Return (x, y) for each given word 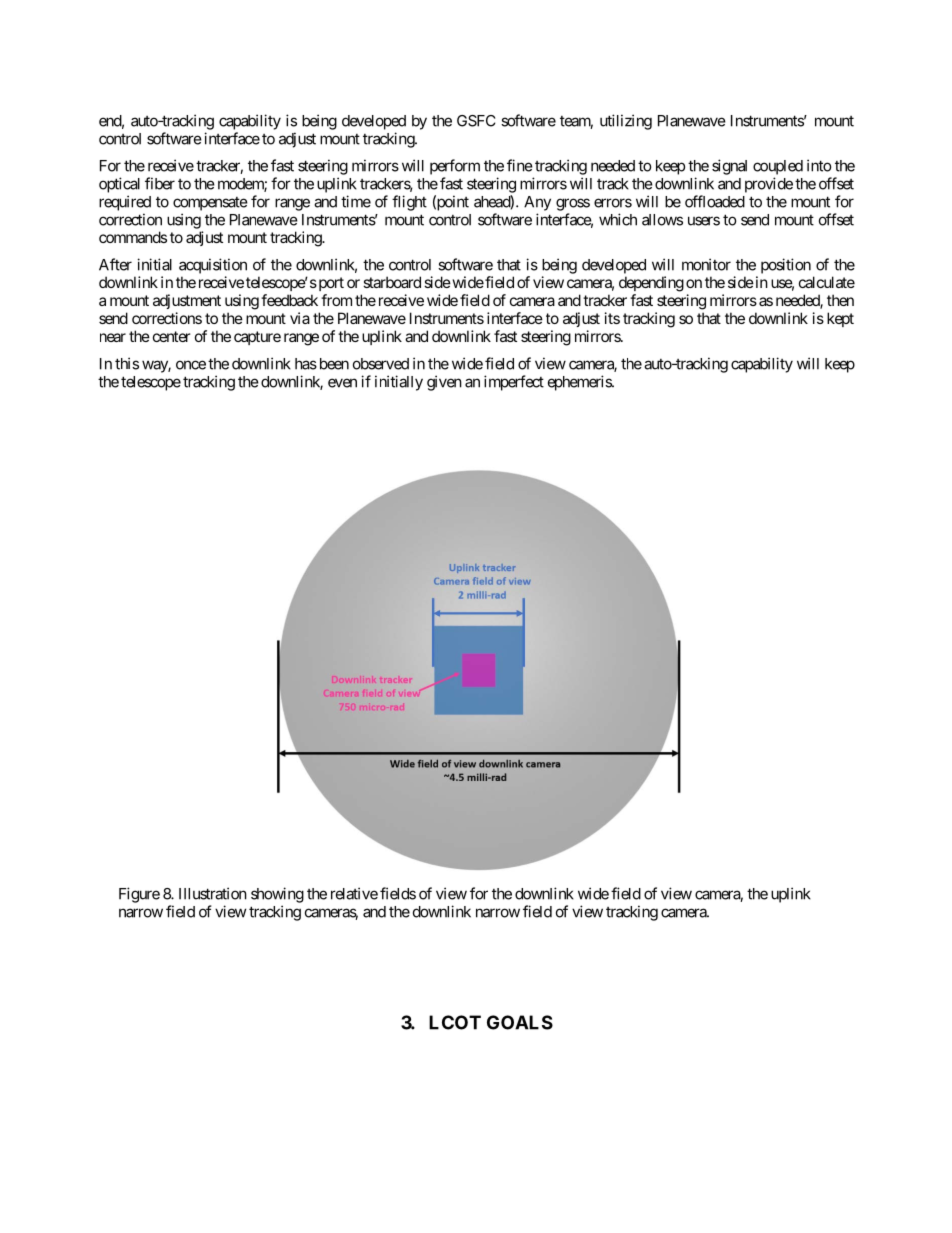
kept (840, 319)
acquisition (213, 266)
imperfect (514, 383)
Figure (139, 895)
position (786, 266)
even (342, 383)
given (444, 383)
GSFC (476, 121)
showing (277, 895)
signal (729, 167)
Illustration (213, 893)
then (840, 300)
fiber (160, 183)
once (191, 365)
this (127, 363)
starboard (392, 282)
